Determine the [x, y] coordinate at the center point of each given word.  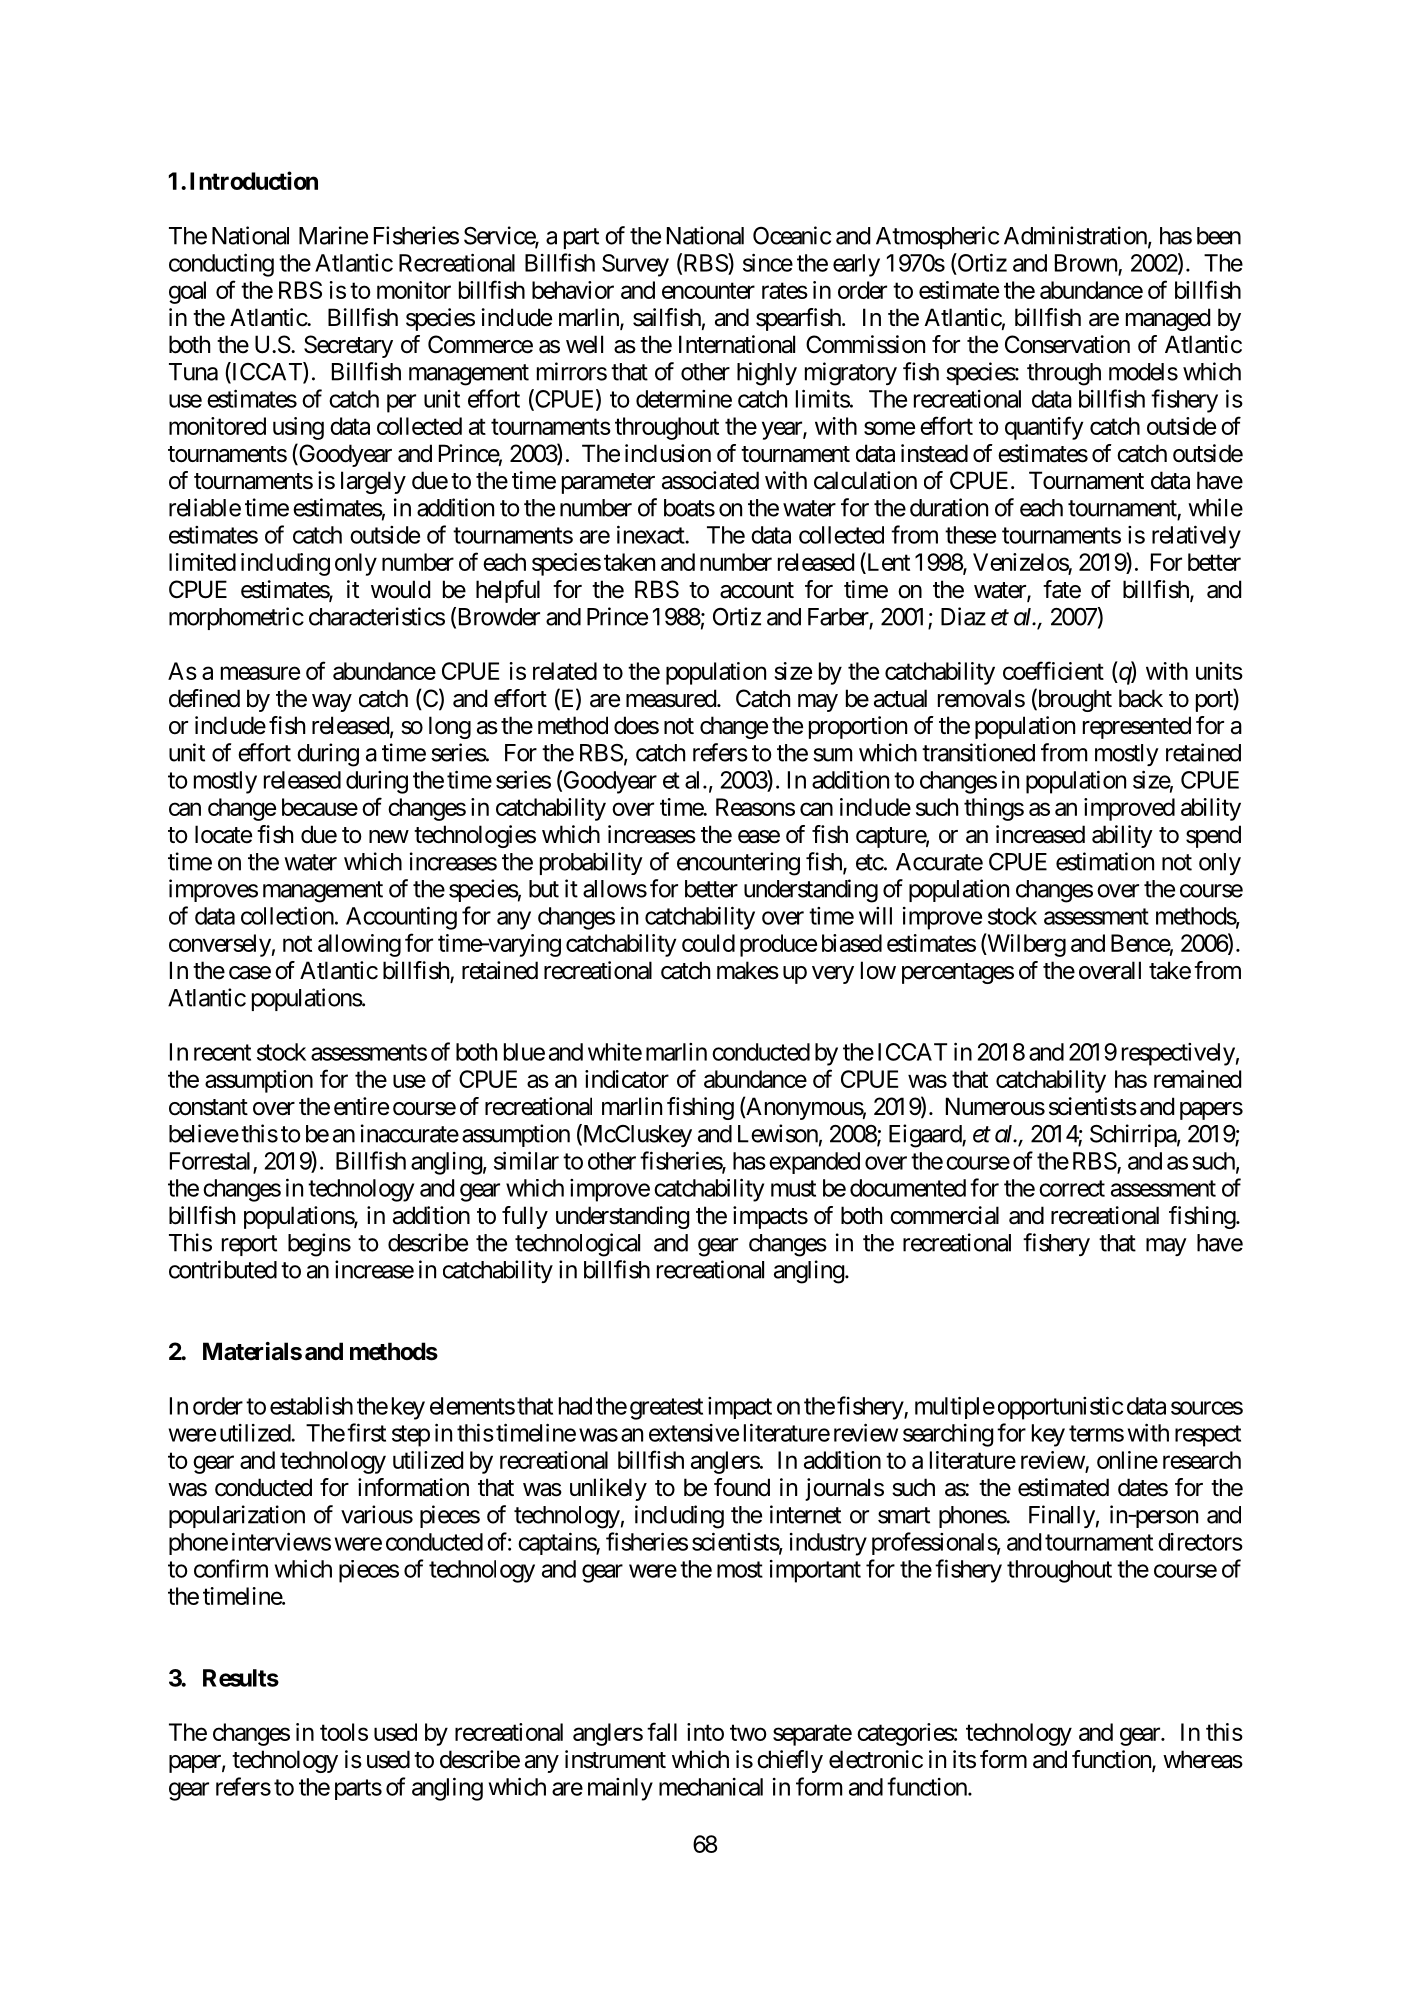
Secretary [348, 346]
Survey [635, 265]
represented [1137, 727]
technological [577, 1245]
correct [1072, 1188]
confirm [231, 1568]
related [565, 671]
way [332, 703]
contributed [223, 1269]
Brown [1086, 263]
